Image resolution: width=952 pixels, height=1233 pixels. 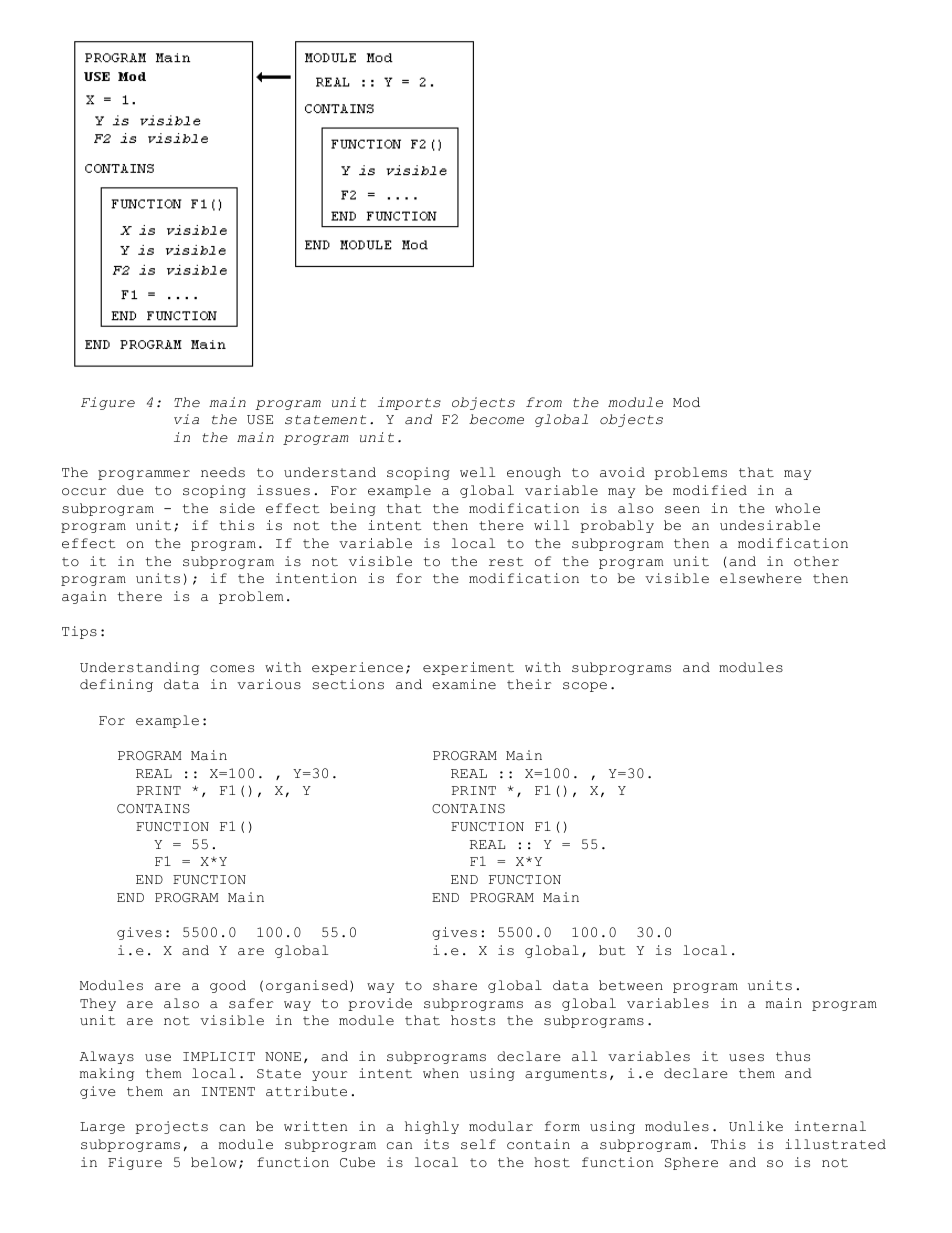 I want to click on modified, so click(x=710, y=490).
